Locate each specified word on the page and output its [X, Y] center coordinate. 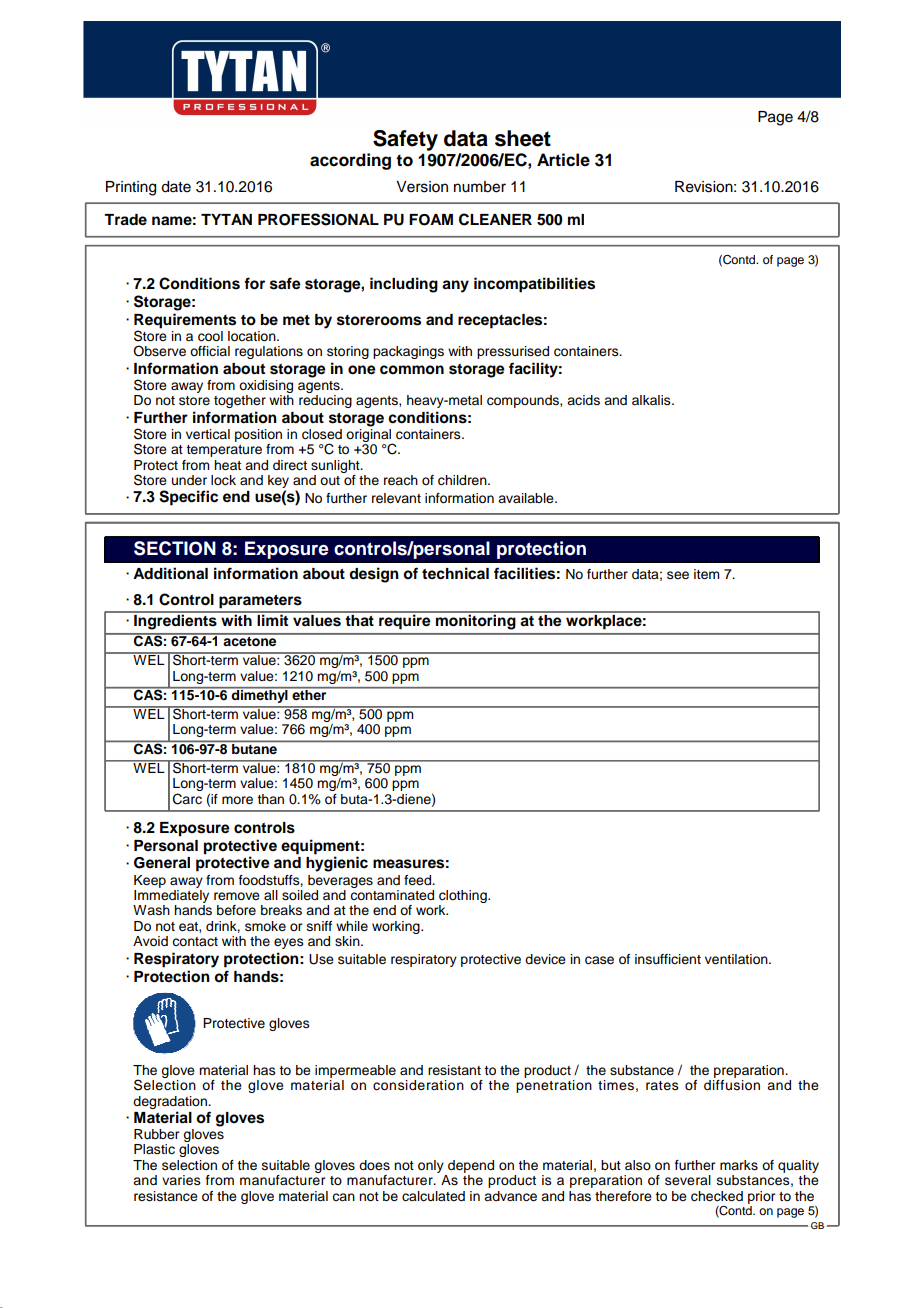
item [706, 574]
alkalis [652, 400]
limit [273, 619]
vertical [208, 434]
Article [563, 160]
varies [181, 1180]
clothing [464, 898]
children [463, 480]
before [236, 910]
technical [455, 573]
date [176, 187]
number [480, 187]
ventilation [737, 959]
